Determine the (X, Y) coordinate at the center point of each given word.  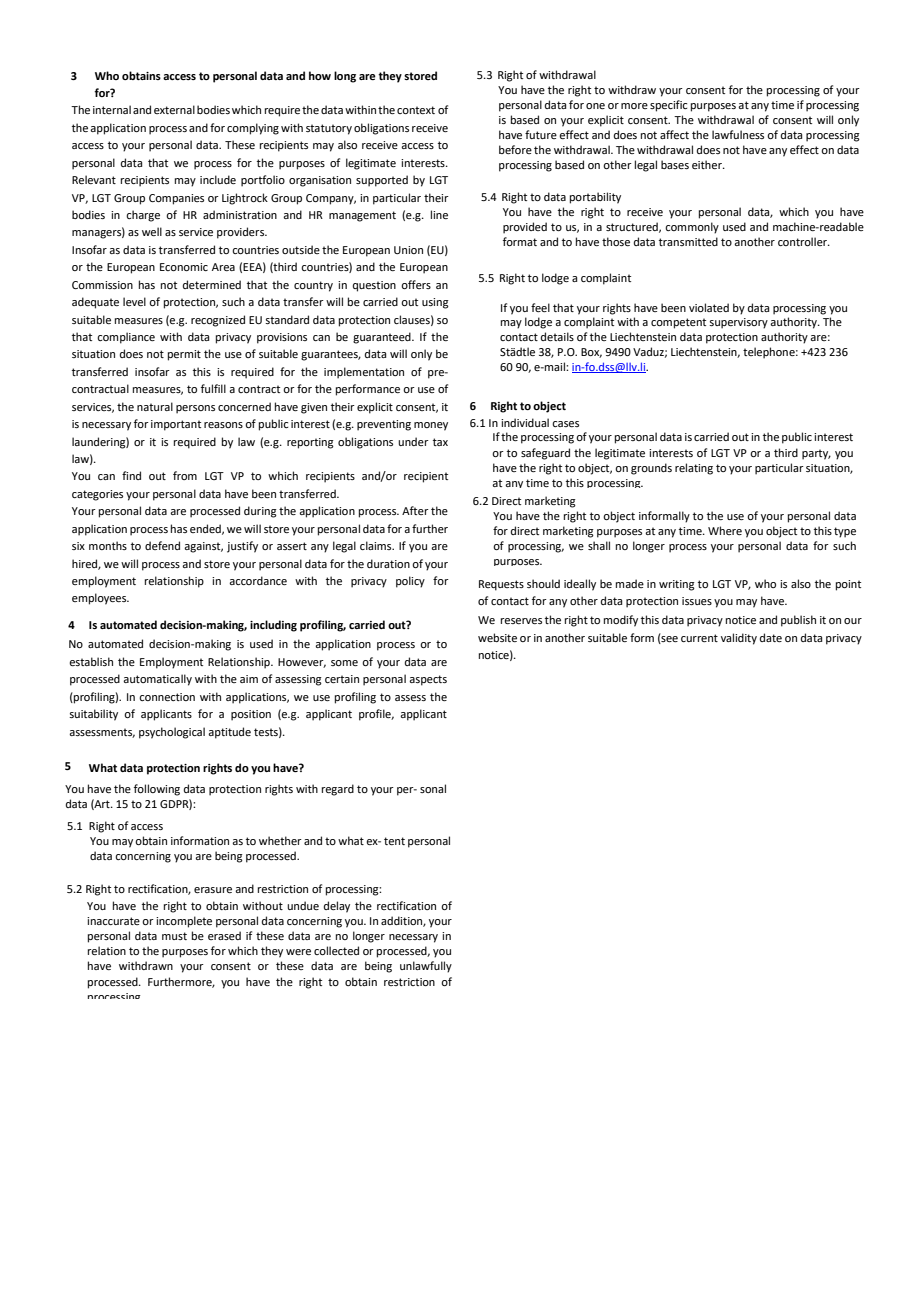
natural (155, 406)
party (816, 454)
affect (674, 134)
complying (253, 129)
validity (739, 639)
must (174, 936)
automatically (157, 680)
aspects (428, 680)
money (431, 426)
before (515, 149)
